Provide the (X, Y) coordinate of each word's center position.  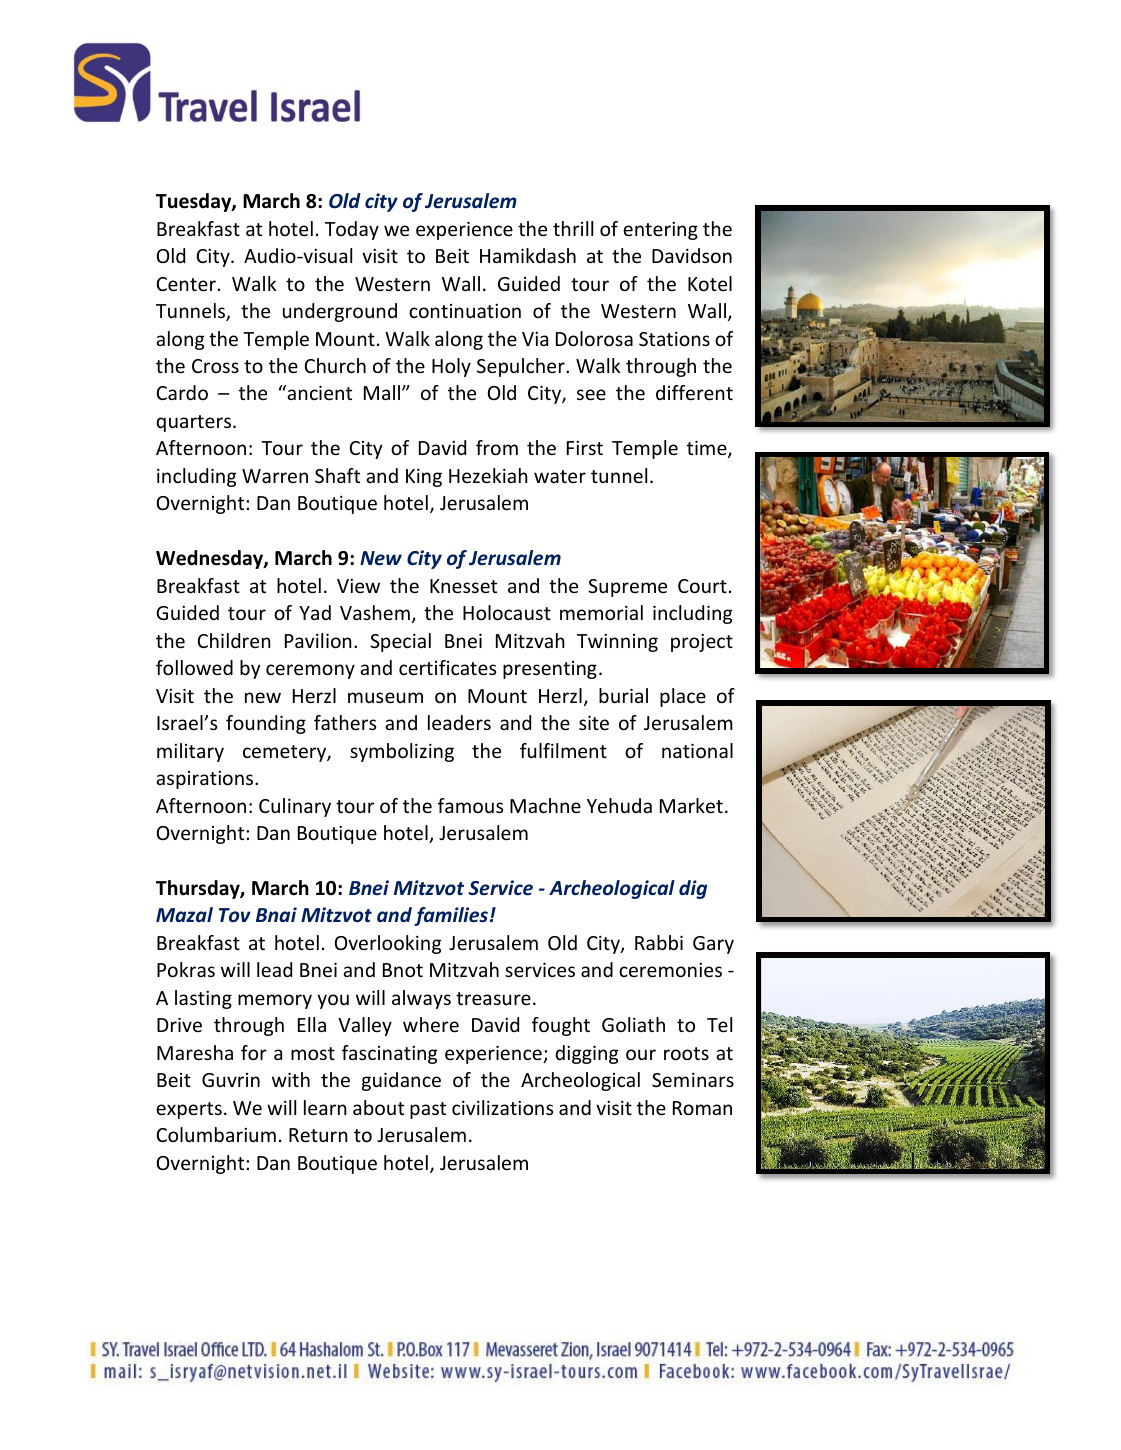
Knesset (463, 586)
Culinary (295, 807)
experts (189, 1110)
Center (186, 284)
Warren (275, 476)
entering (660, 231)
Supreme (627, 588)
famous (470, 805)
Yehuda (619, 805)
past (428, 1110)
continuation (465, 311)
